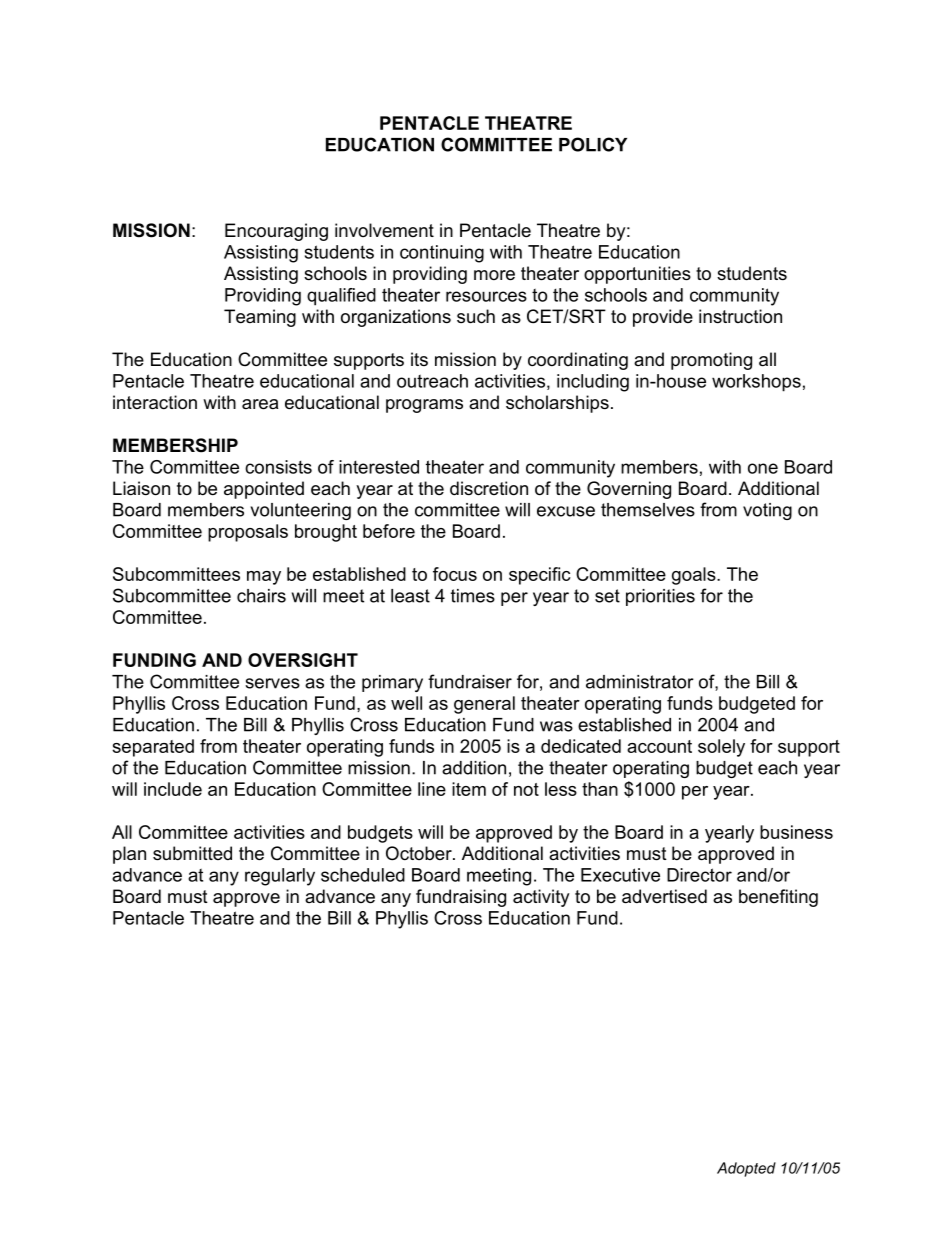 This screenshot has width=952, height=1233. What do you see at coordinates (746, 1169) in the screenshot?
I see `Adopted` at bounding box center [746, 1169].
